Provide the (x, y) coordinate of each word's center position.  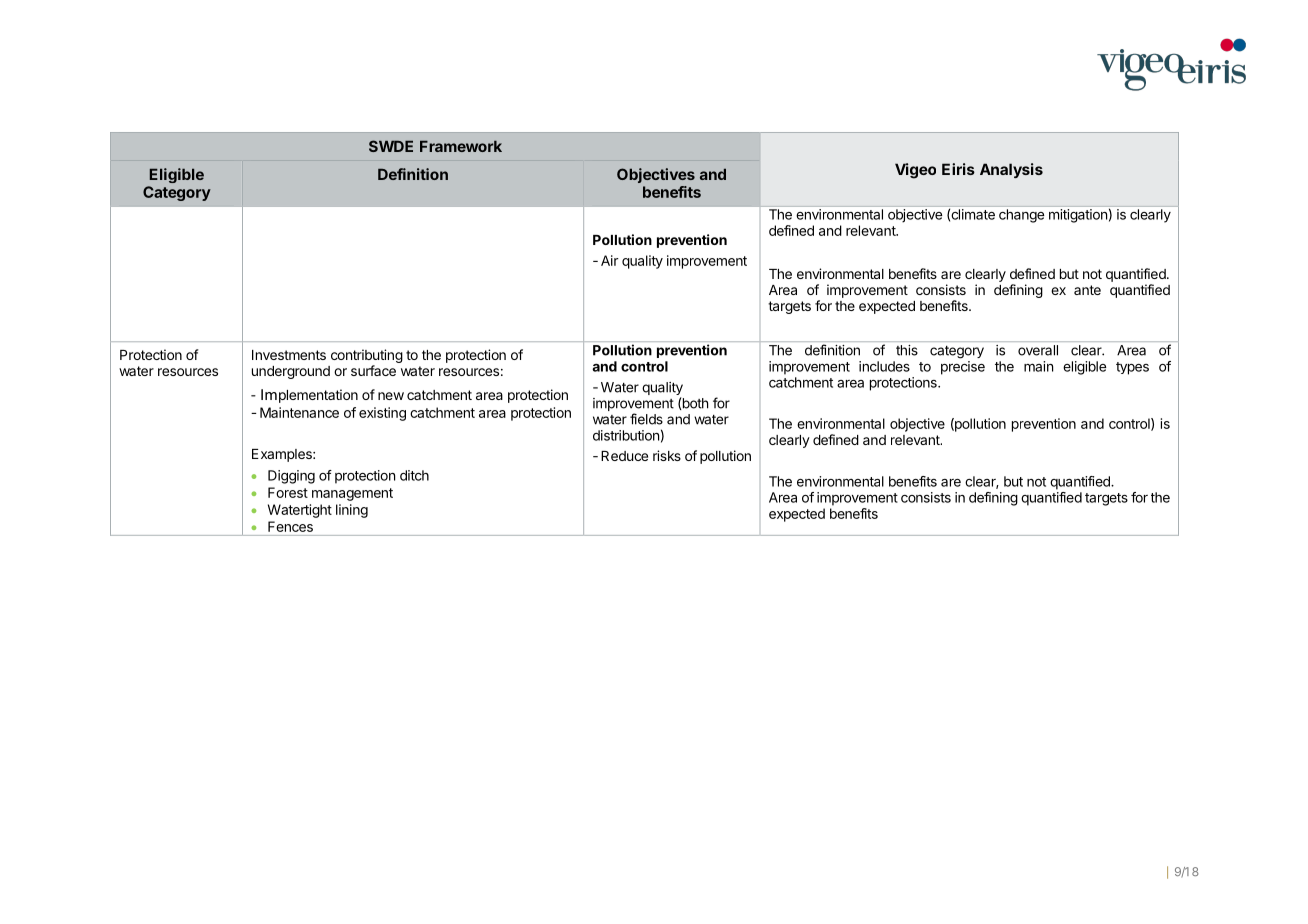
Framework (461, 146)
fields (646, 419)
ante (1087, 290)
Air (610, 260)
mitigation (1078, 216)
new (391, 396)
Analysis (1011, 170)
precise (963, 368)
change (1021, 216)
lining (352, 511)
